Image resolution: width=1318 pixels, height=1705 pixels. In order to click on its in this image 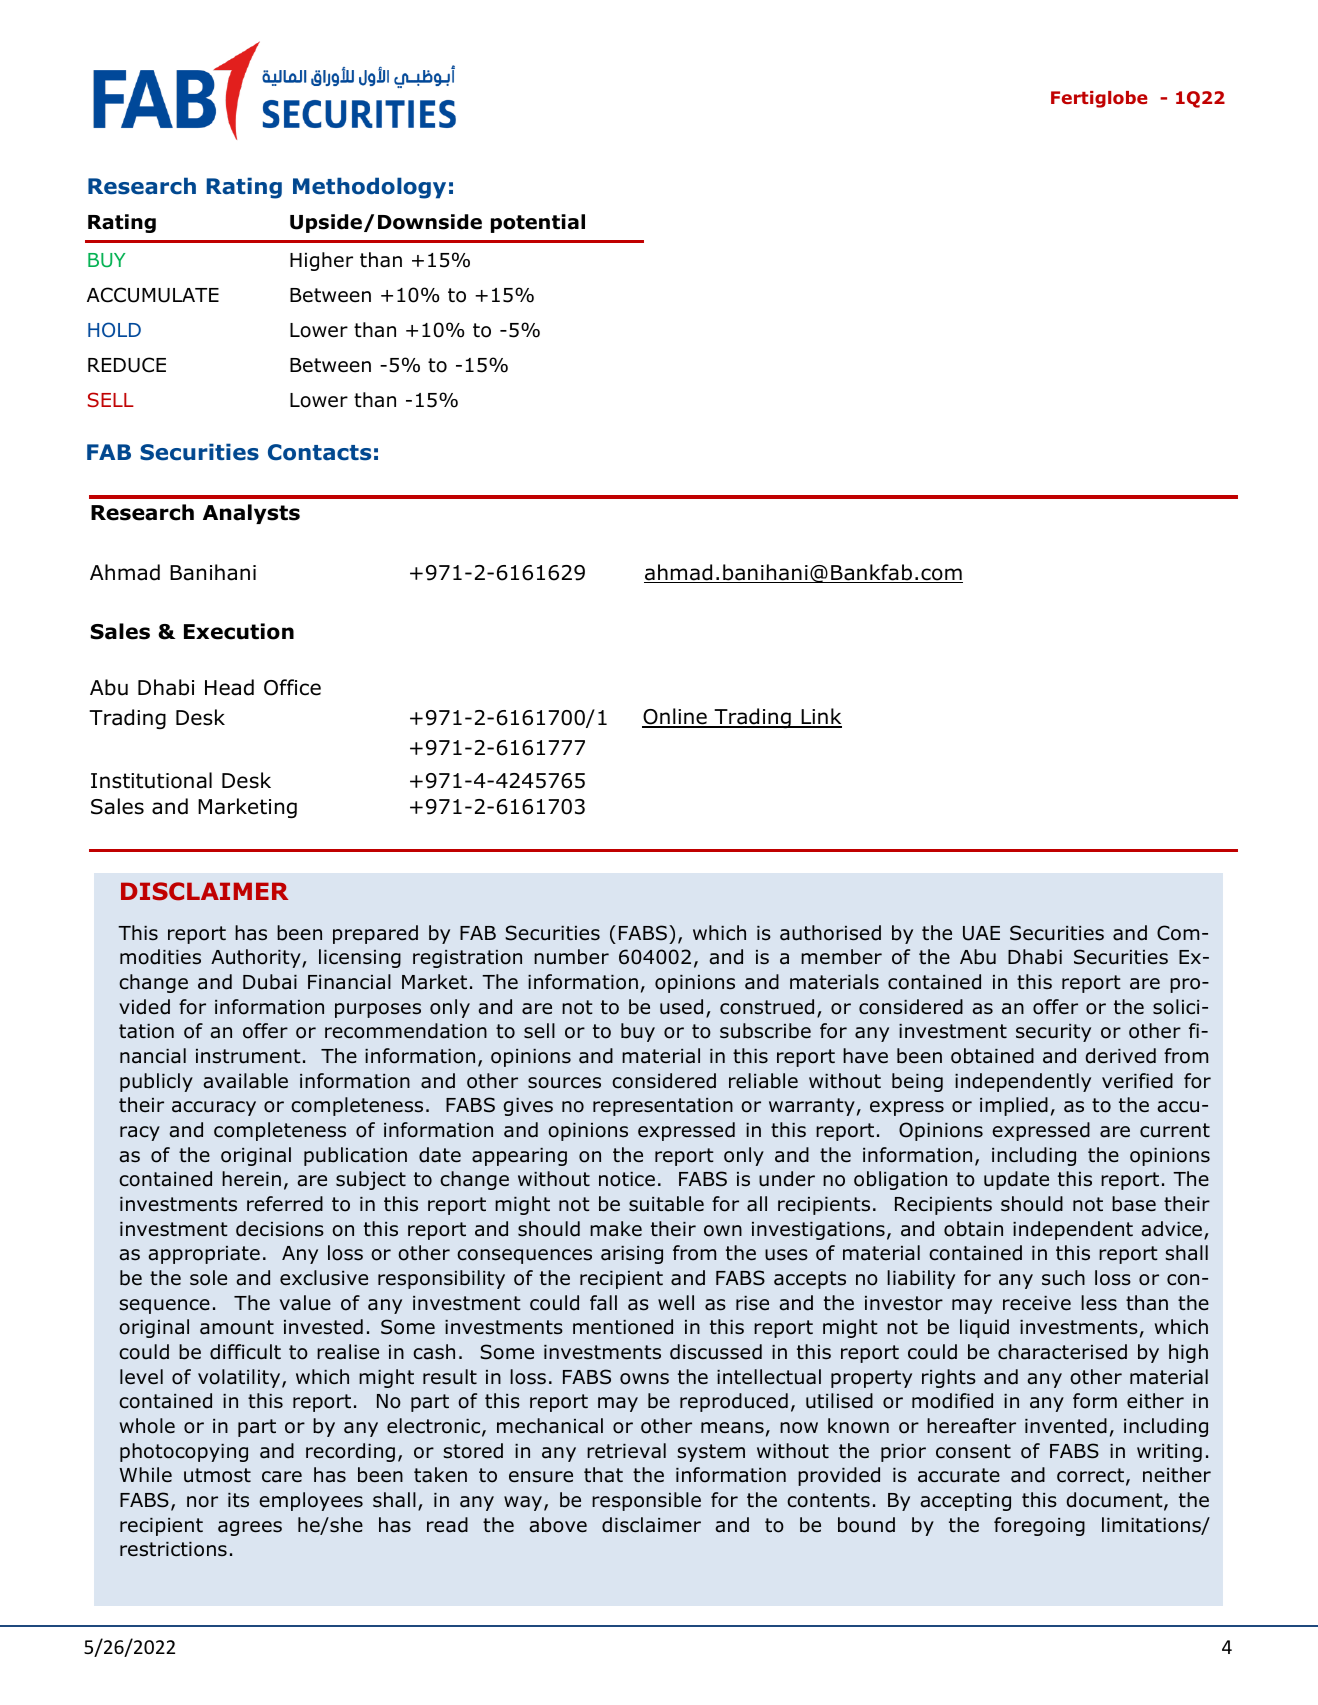, I will do `click(238, 1500)`.
